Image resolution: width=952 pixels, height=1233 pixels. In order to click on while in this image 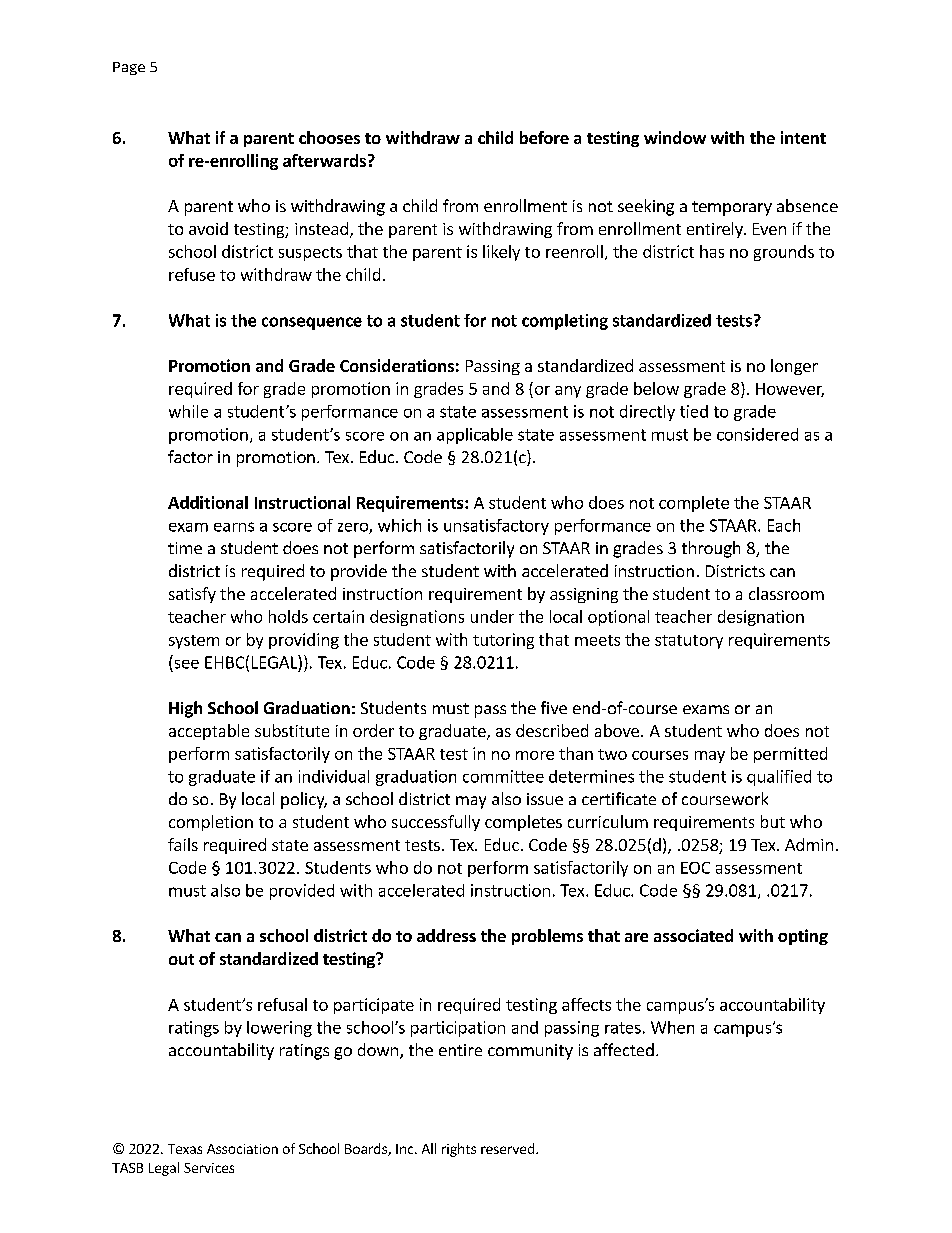, I will do `click(188, 411)`.
